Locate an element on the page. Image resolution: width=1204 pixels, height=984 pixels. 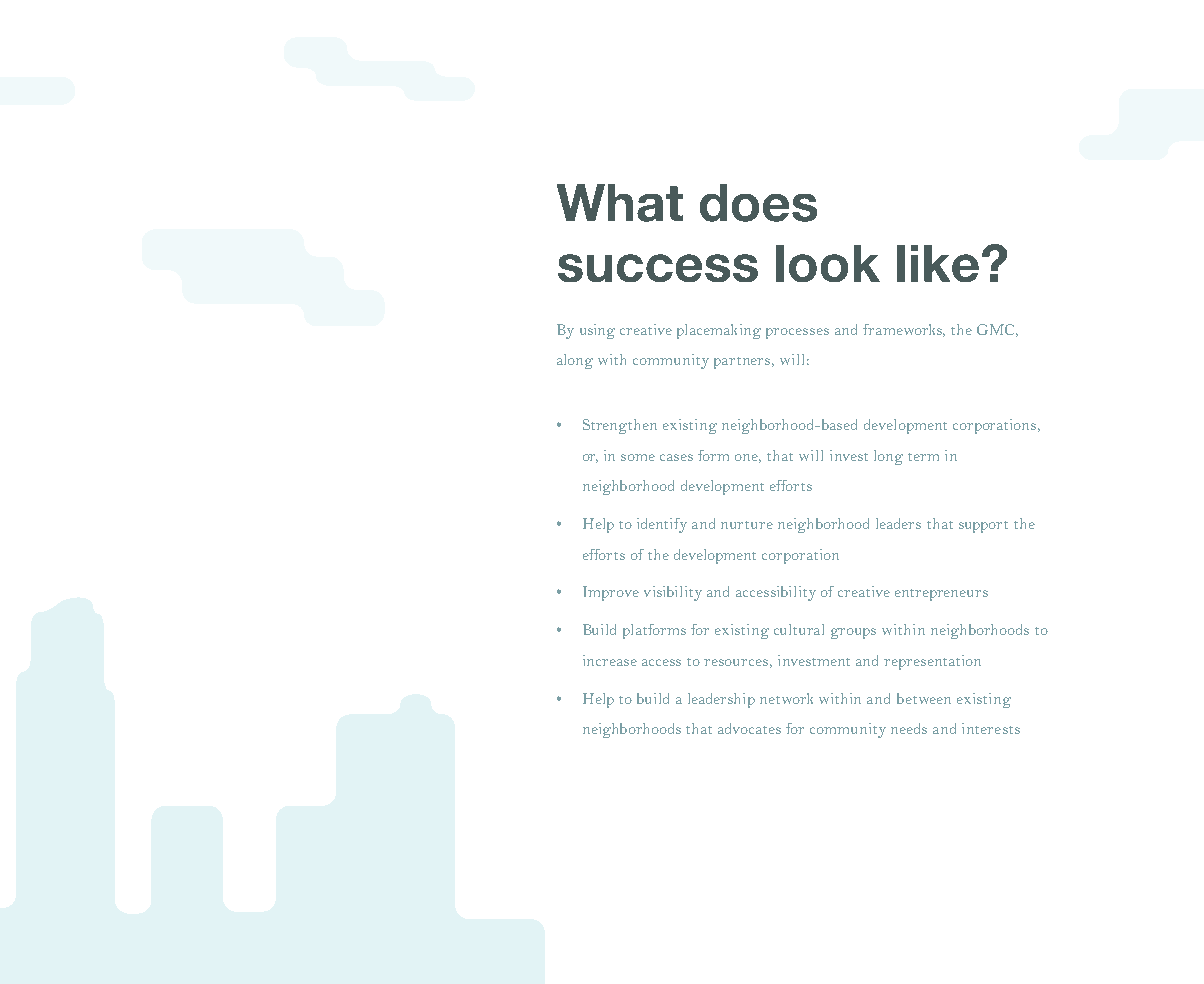
increase is located at coordinates (610, 660).
